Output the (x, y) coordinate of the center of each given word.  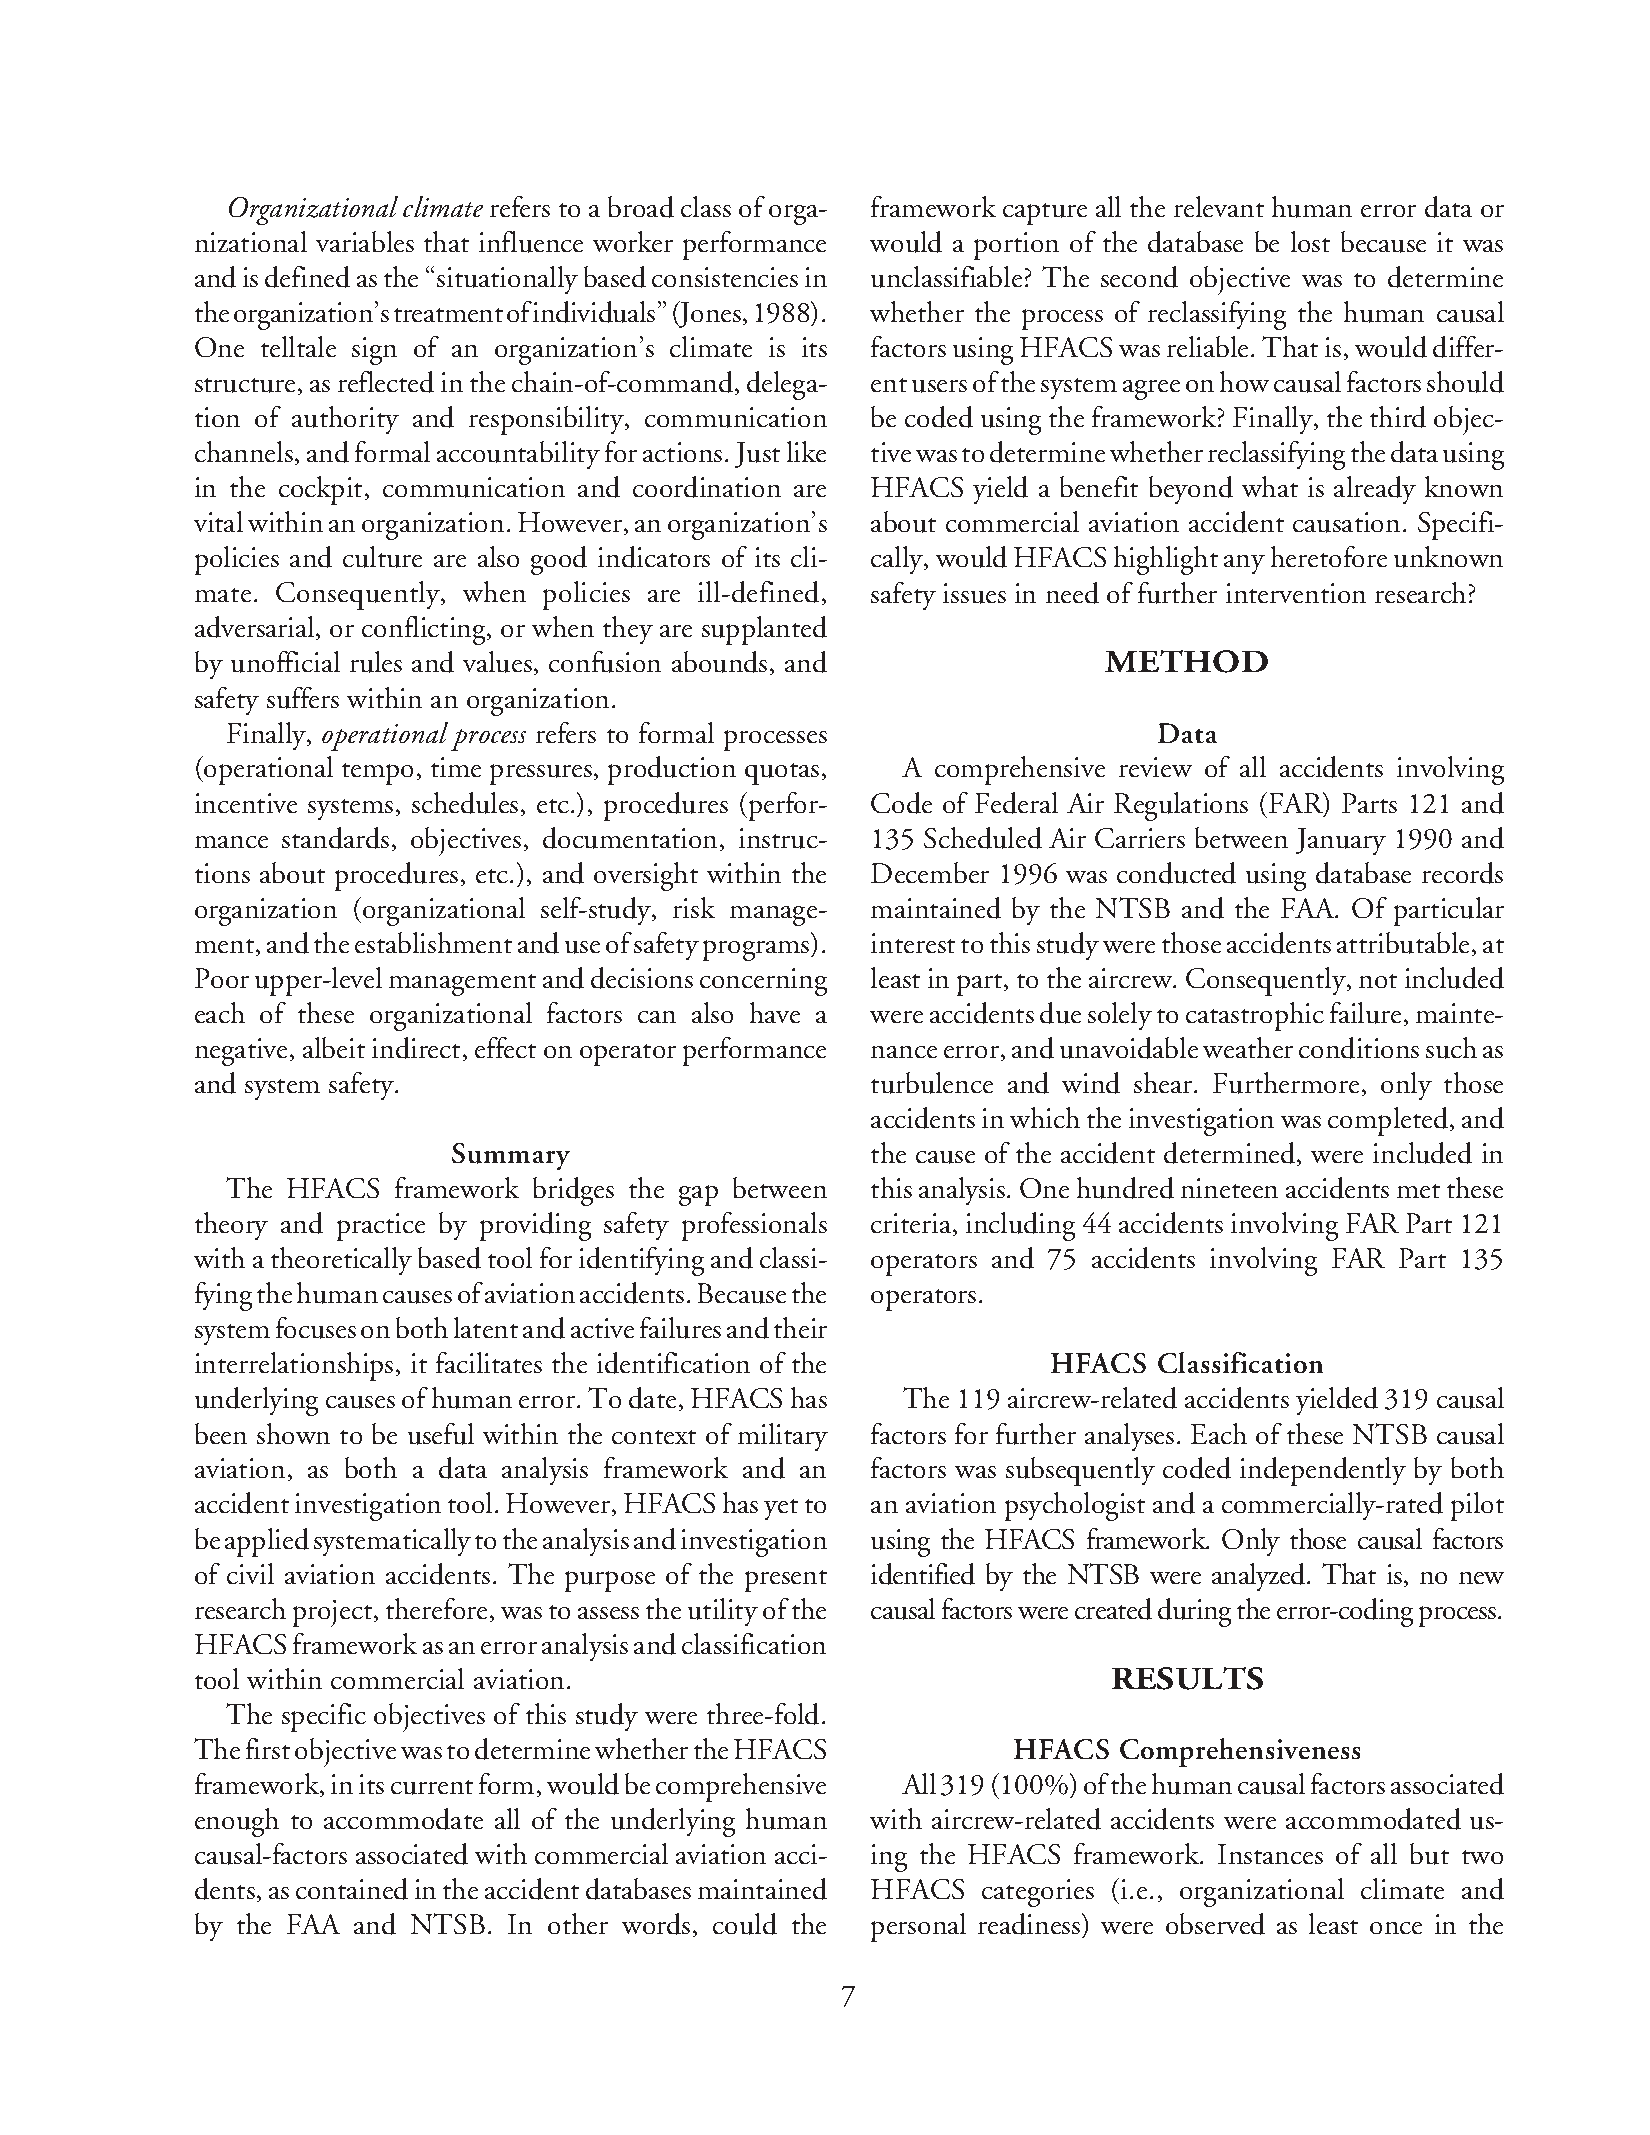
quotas (782, 774)
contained (352, 1889)
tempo (377, 774)
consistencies (725, 277)
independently (1323, 1471)
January (1341, 841)
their (800, 1327)
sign (374, 351)
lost (1310, 241)
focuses (316, 1328)
